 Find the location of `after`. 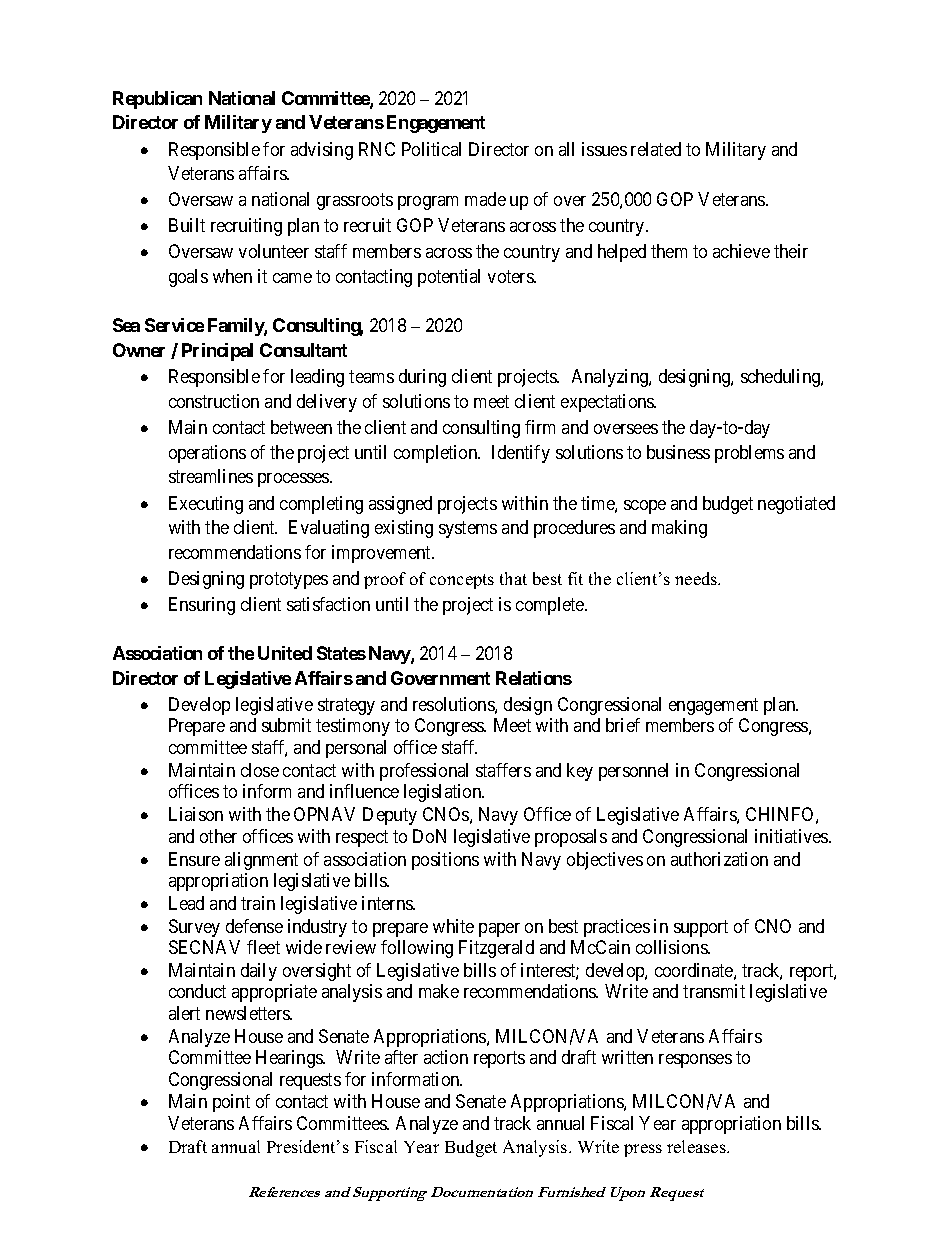

after is located at coordinates (401, 1057).
